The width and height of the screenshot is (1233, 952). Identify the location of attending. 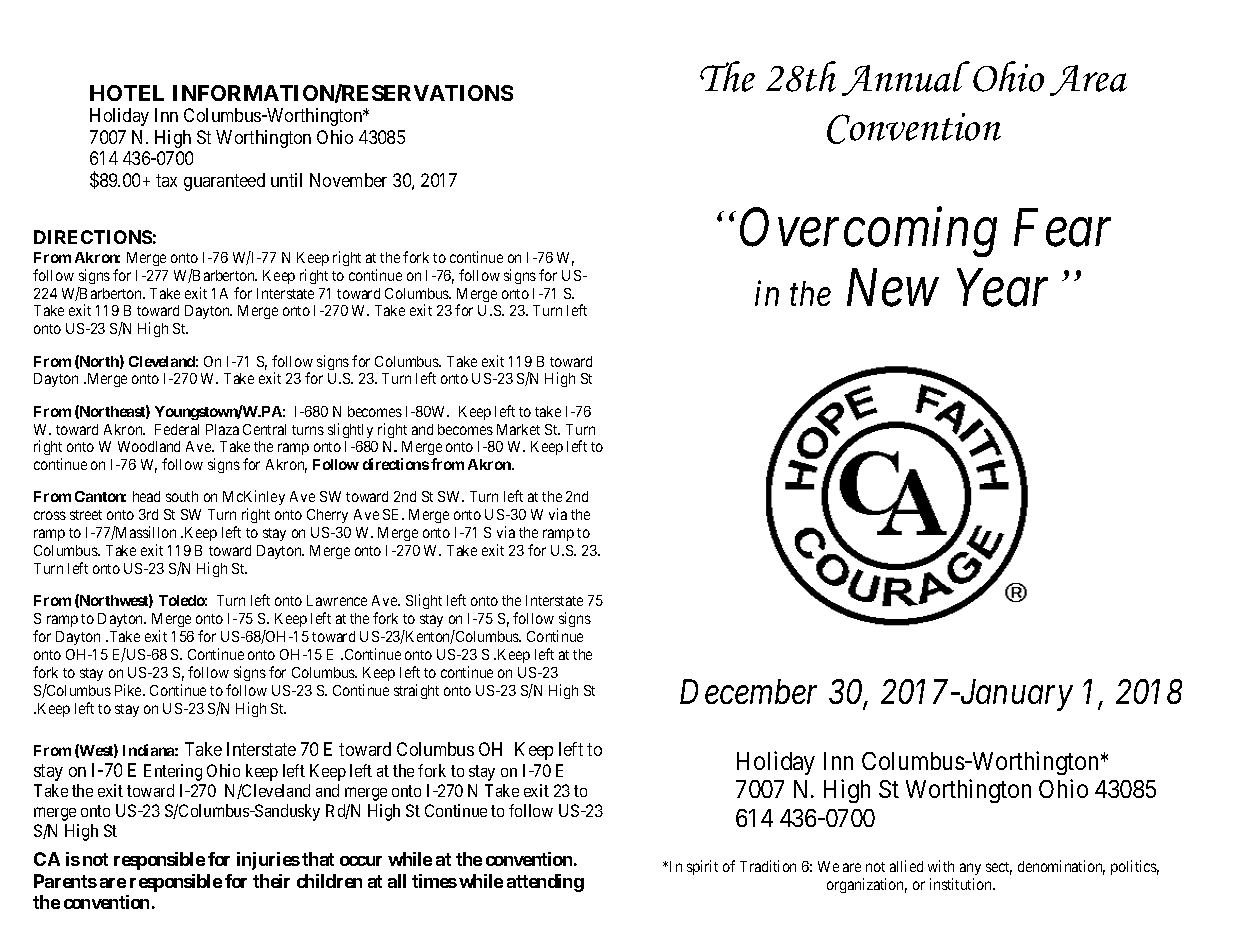
(545, 883).
